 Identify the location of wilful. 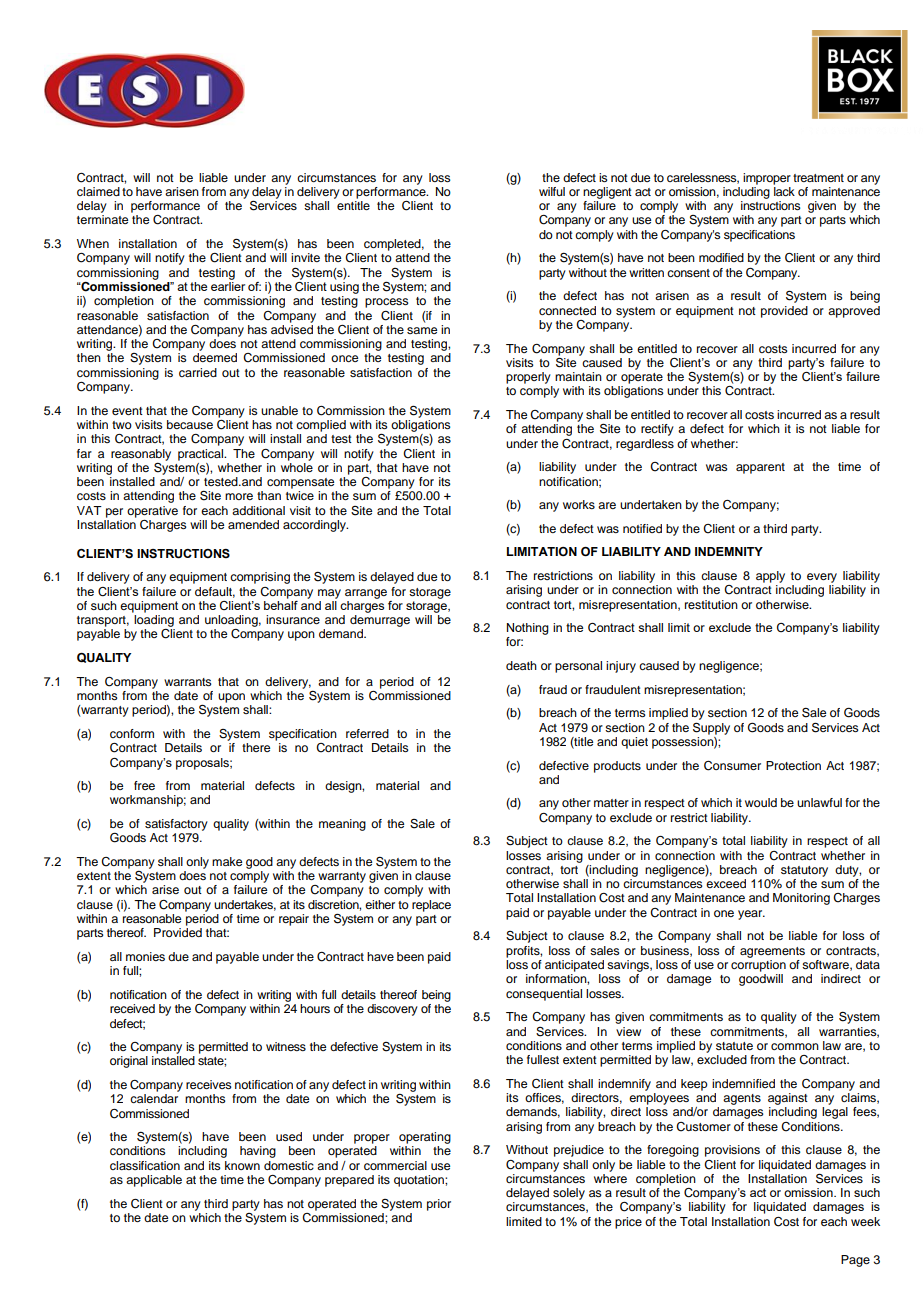
(552, 191).
